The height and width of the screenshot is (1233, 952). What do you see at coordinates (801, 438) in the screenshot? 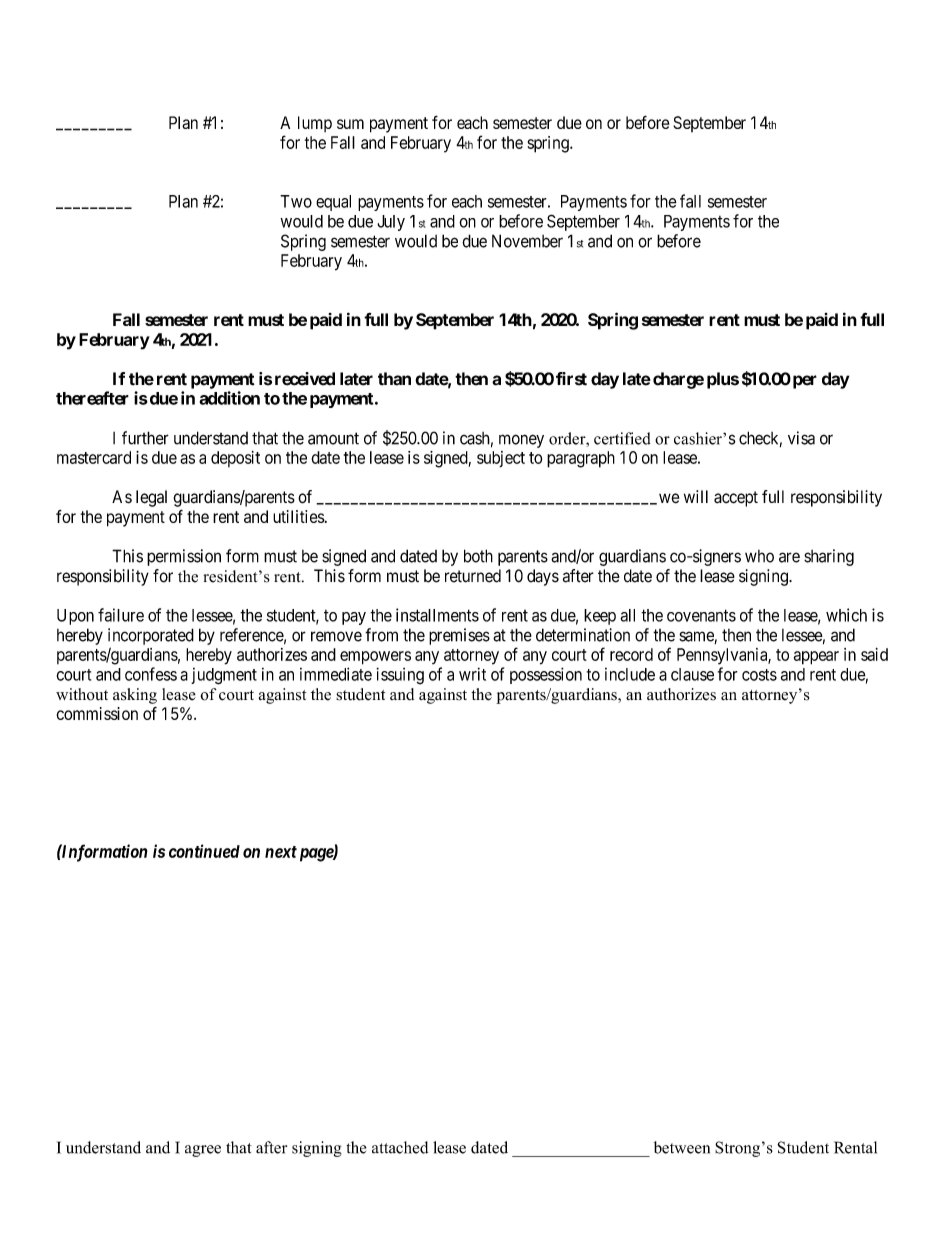
I see `visa` at bounding box center [801, 438].
